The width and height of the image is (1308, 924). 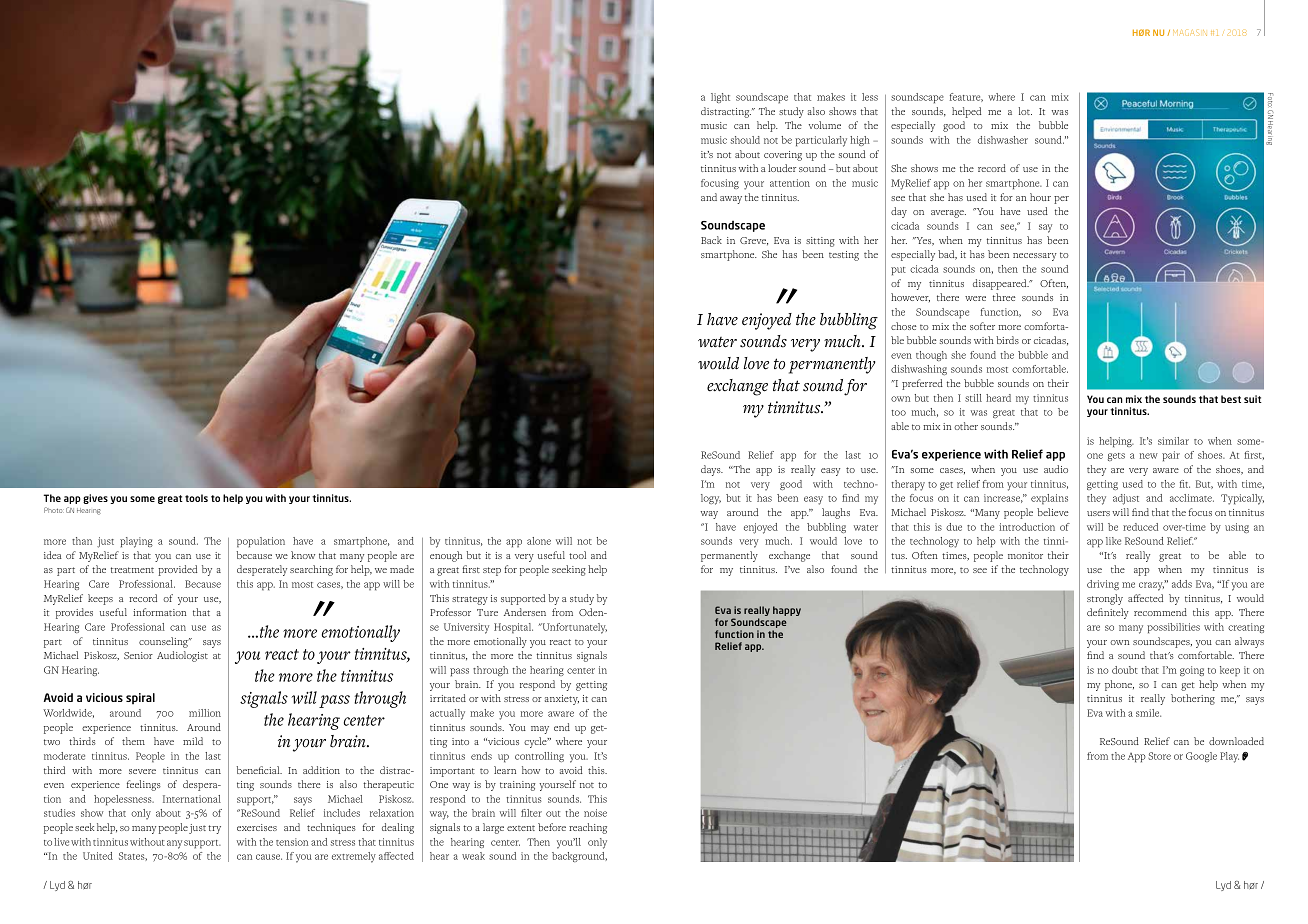 I want to click on lot, so click(x=1025, y=111).
